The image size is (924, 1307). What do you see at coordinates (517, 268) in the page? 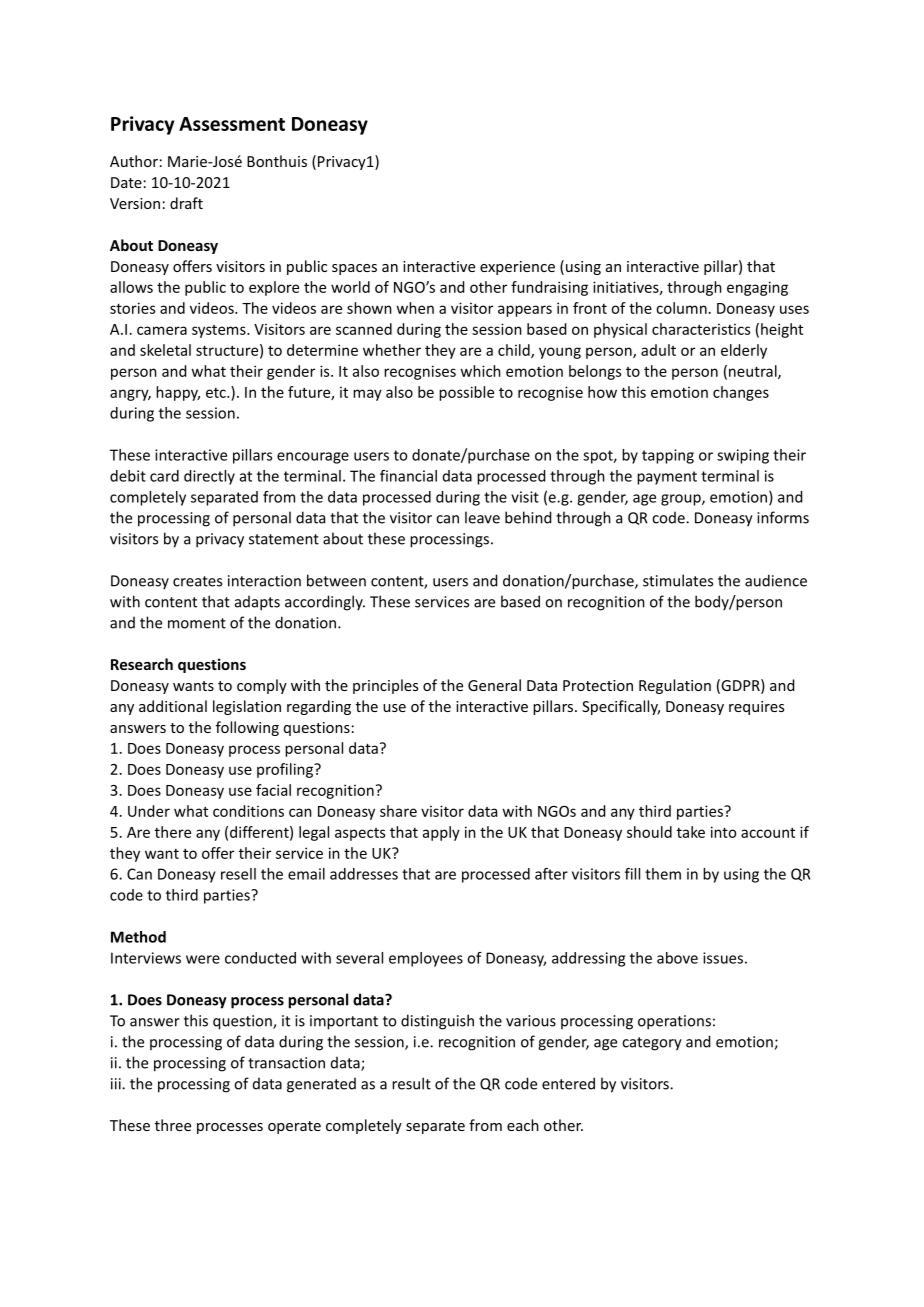
I see `experience` at bounding box center [517, 268].
